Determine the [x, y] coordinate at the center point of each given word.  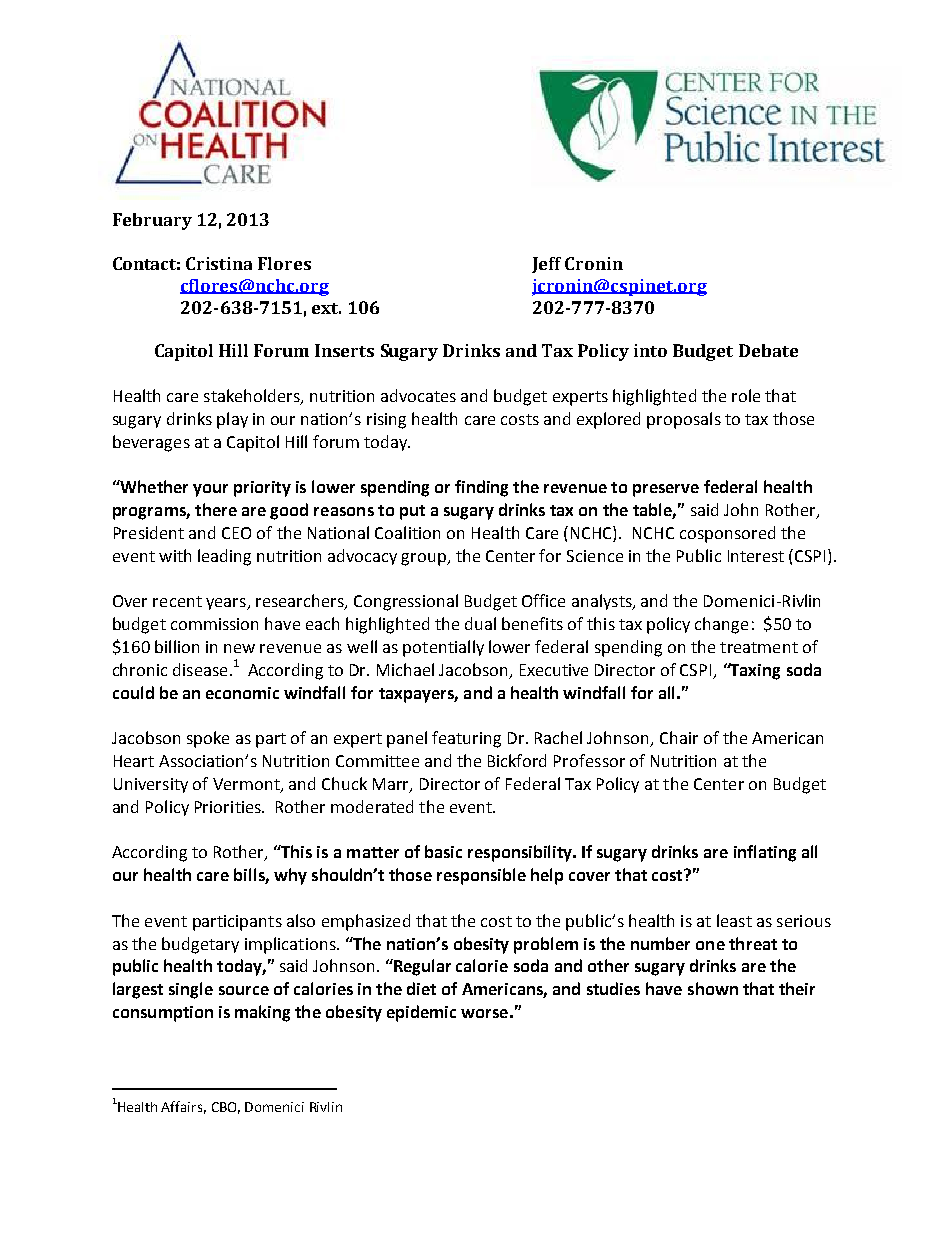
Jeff [546, 265]
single [191, 990]
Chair [679, 737]
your [210, 490]
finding [481, 488]
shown [713, 988]
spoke [208, 739]
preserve [666, 490]
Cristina [219, 263]
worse [484, 1013]
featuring [466, 739]
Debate [768, 350]
